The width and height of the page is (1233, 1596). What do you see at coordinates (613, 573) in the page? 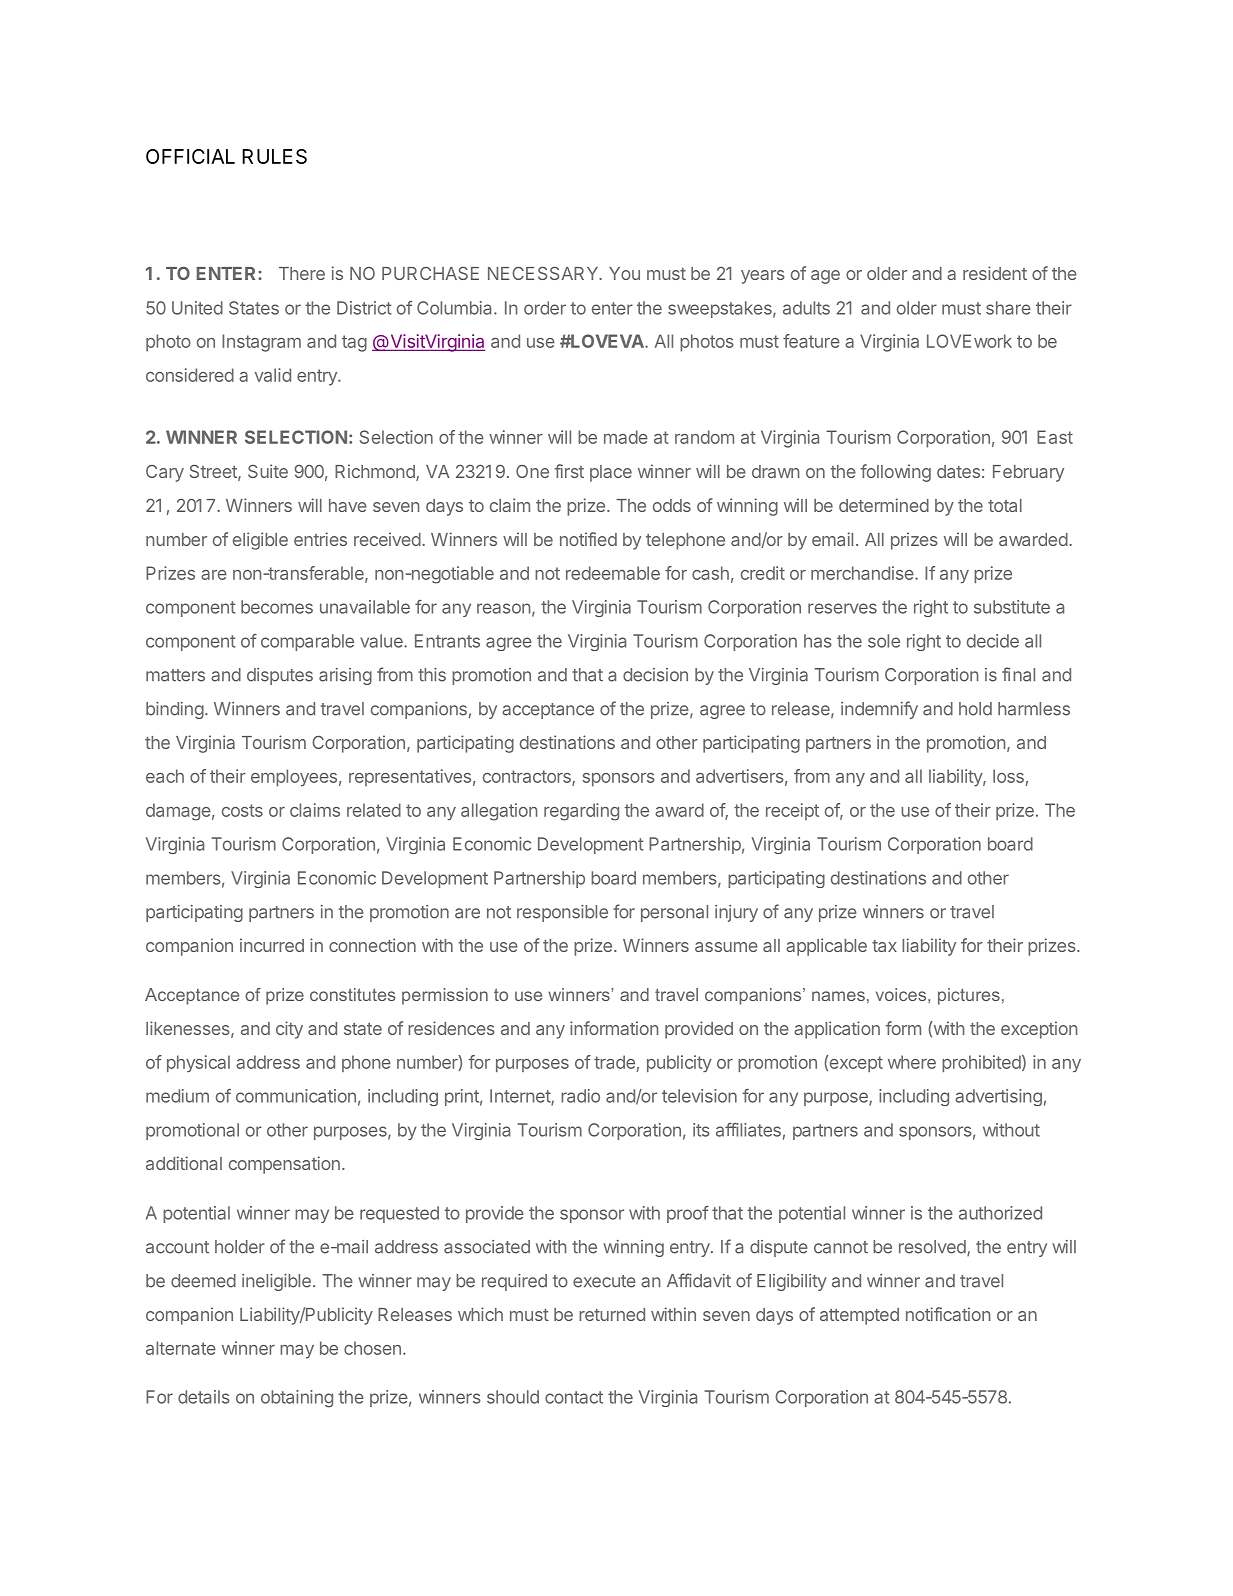
I see `redeemable` at bounding box center [613, 573].
